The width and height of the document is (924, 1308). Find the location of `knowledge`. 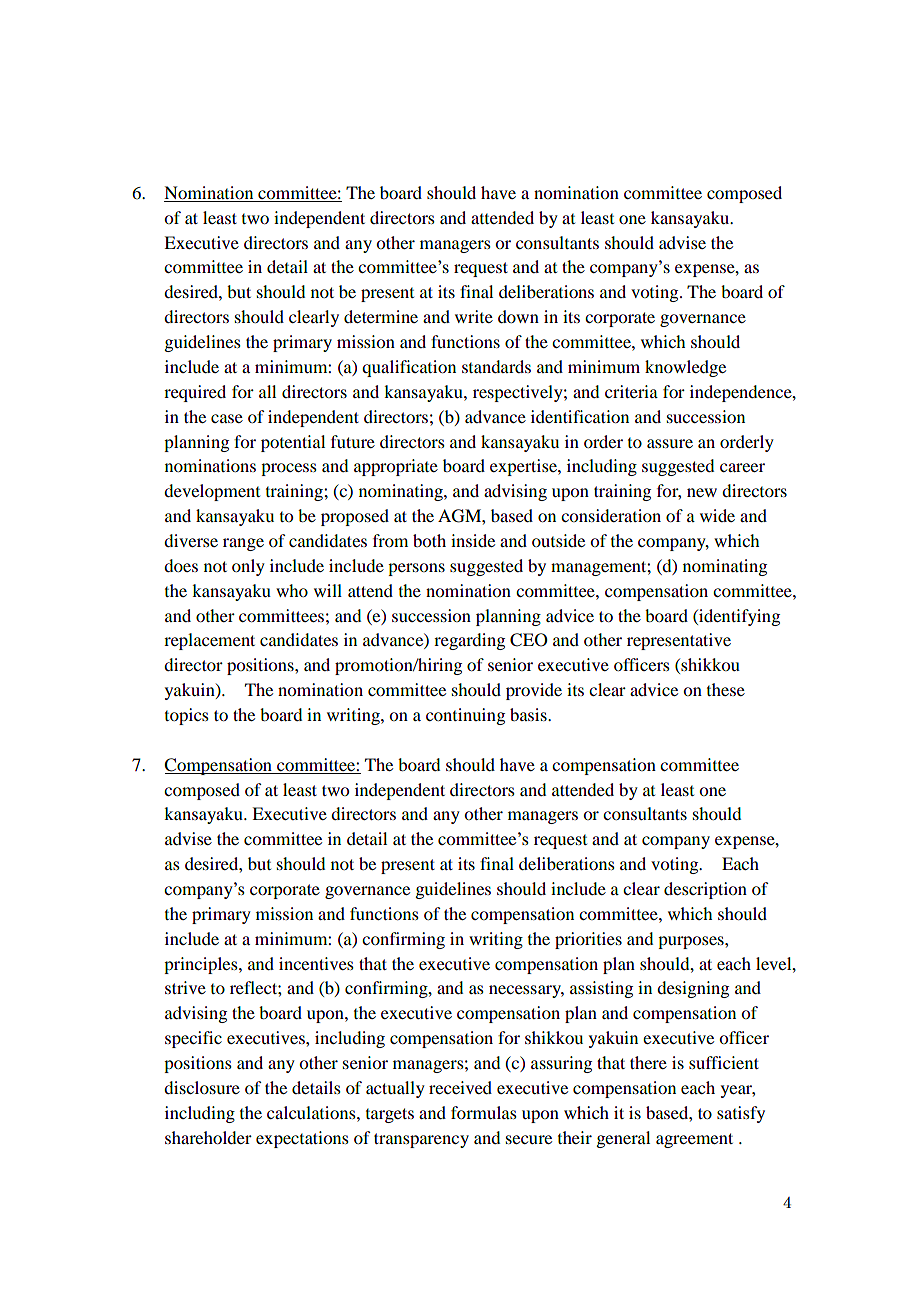

knowledge is located at coordinates (685, 368).
